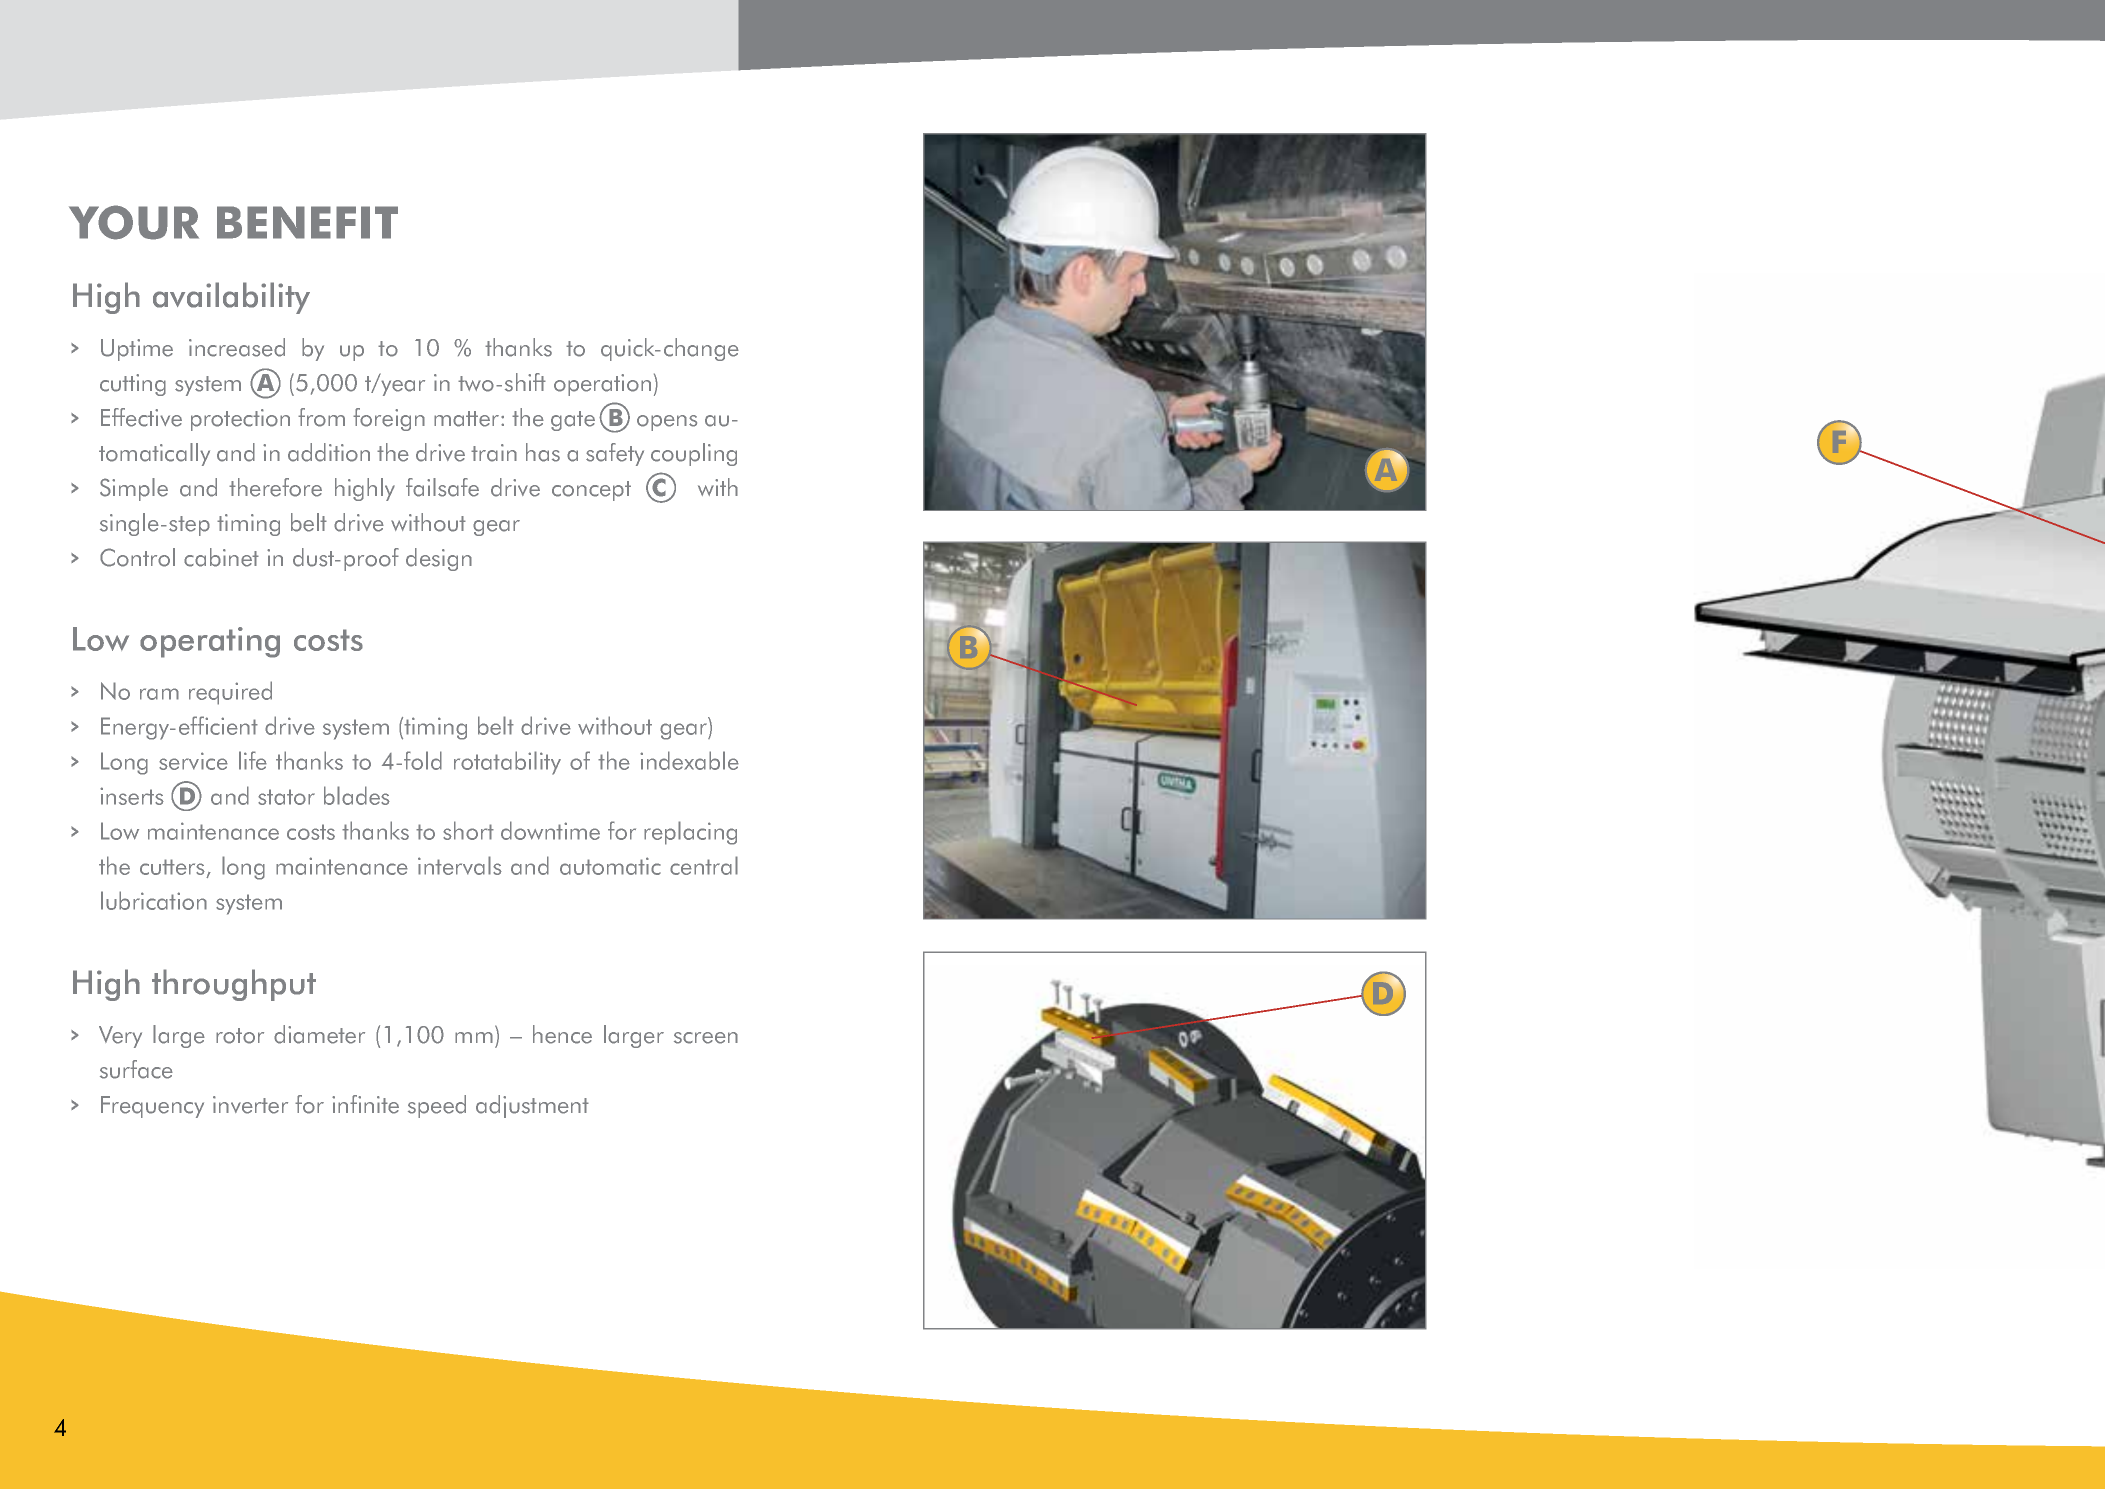 The image size is (2105, 1489). Describe the element at coordinates (389, 419) in the screenshot. I see `foreign` at that location.
